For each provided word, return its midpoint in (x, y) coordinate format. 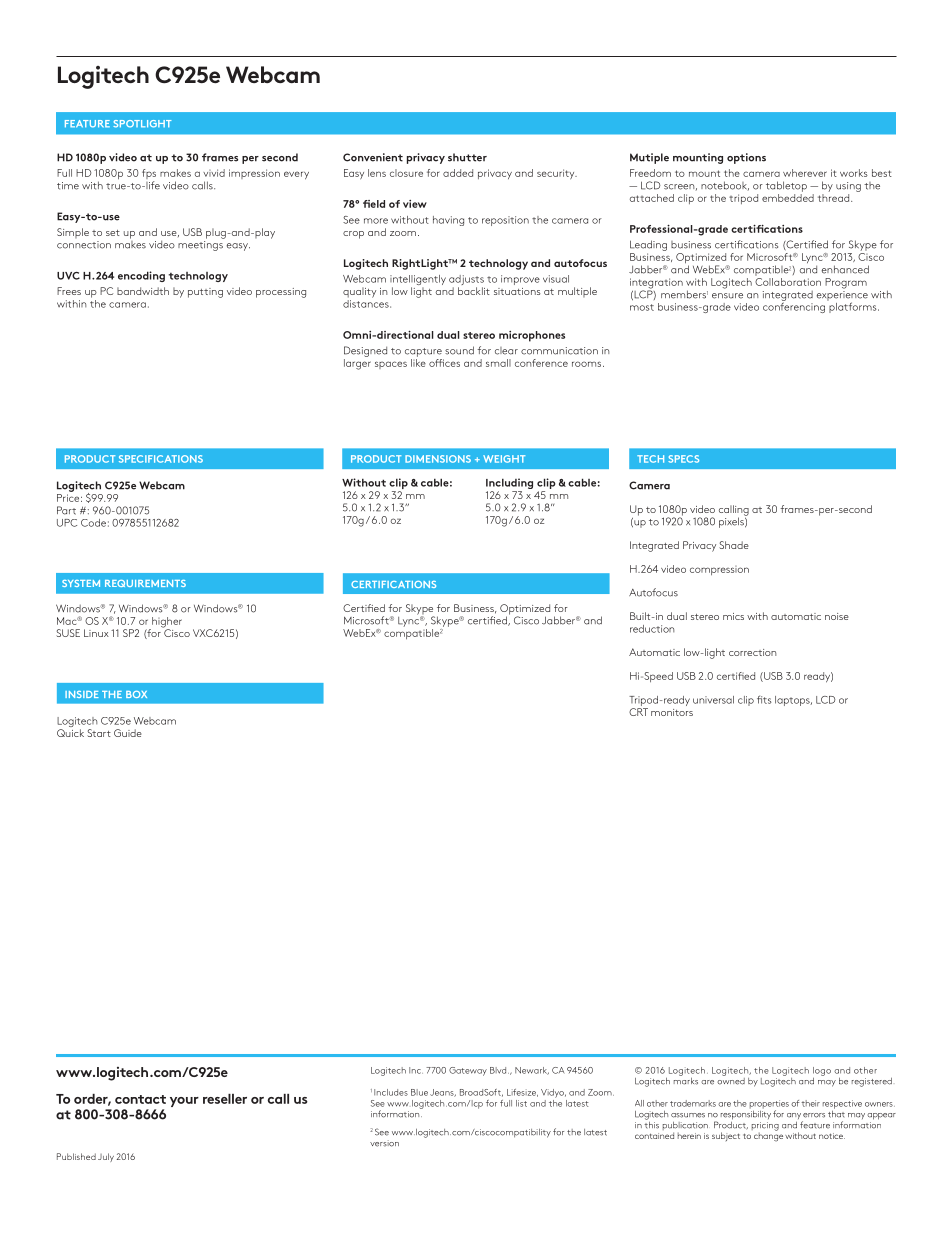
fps (149, 175)
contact (140, 1099)
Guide (128, 733)
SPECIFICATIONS (161, 459)
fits (764, 699)
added (458, 173)
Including (509, 485)
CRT (638, 712)
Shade (734, 545)
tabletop (786, 186)
